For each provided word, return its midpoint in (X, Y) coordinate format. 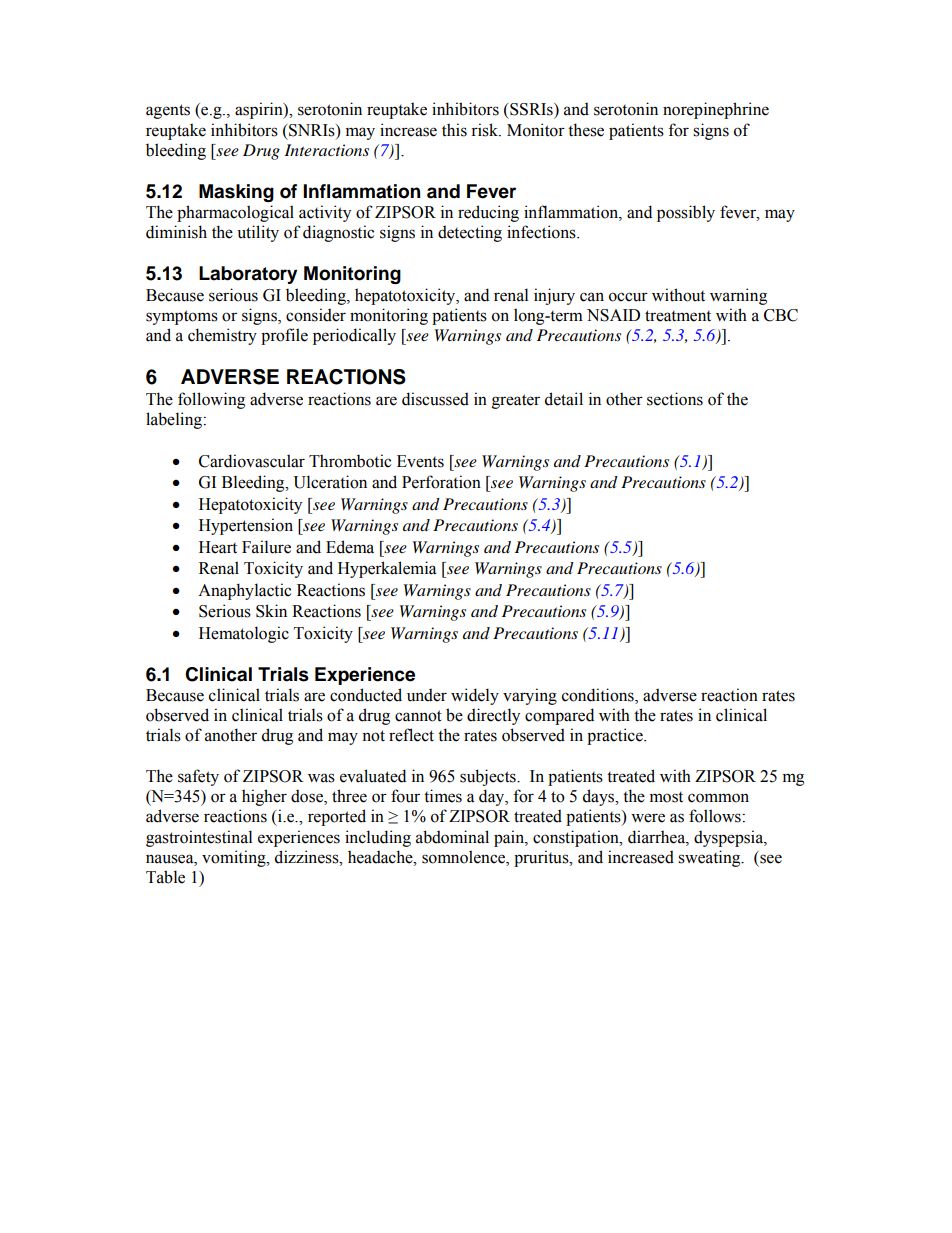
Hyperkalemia (387, 569)
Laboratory (248, 275)
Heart (218, 547)
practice (616, 736)
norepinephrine (716, 110)
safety (198, 777)
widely (475, 696)
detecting (470, 233)
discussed (435, 399)
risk (485, 130)
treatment (678, 316)
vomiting (235, 858)
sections (675, 399)
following (211, 400)
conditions (599, 696)
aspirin (260, 110)
